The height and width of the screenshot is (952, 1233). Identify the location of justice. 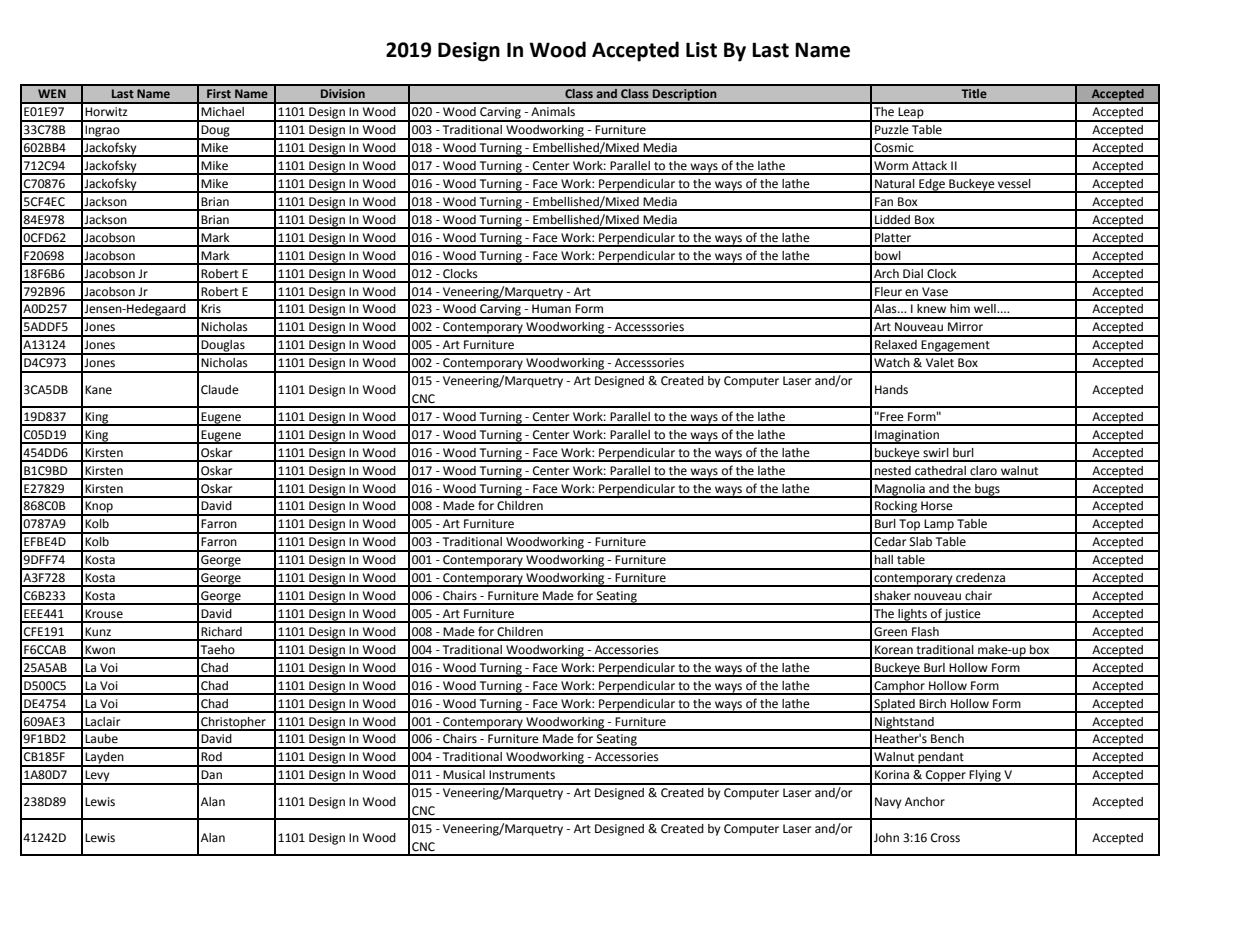
(963, 616).
